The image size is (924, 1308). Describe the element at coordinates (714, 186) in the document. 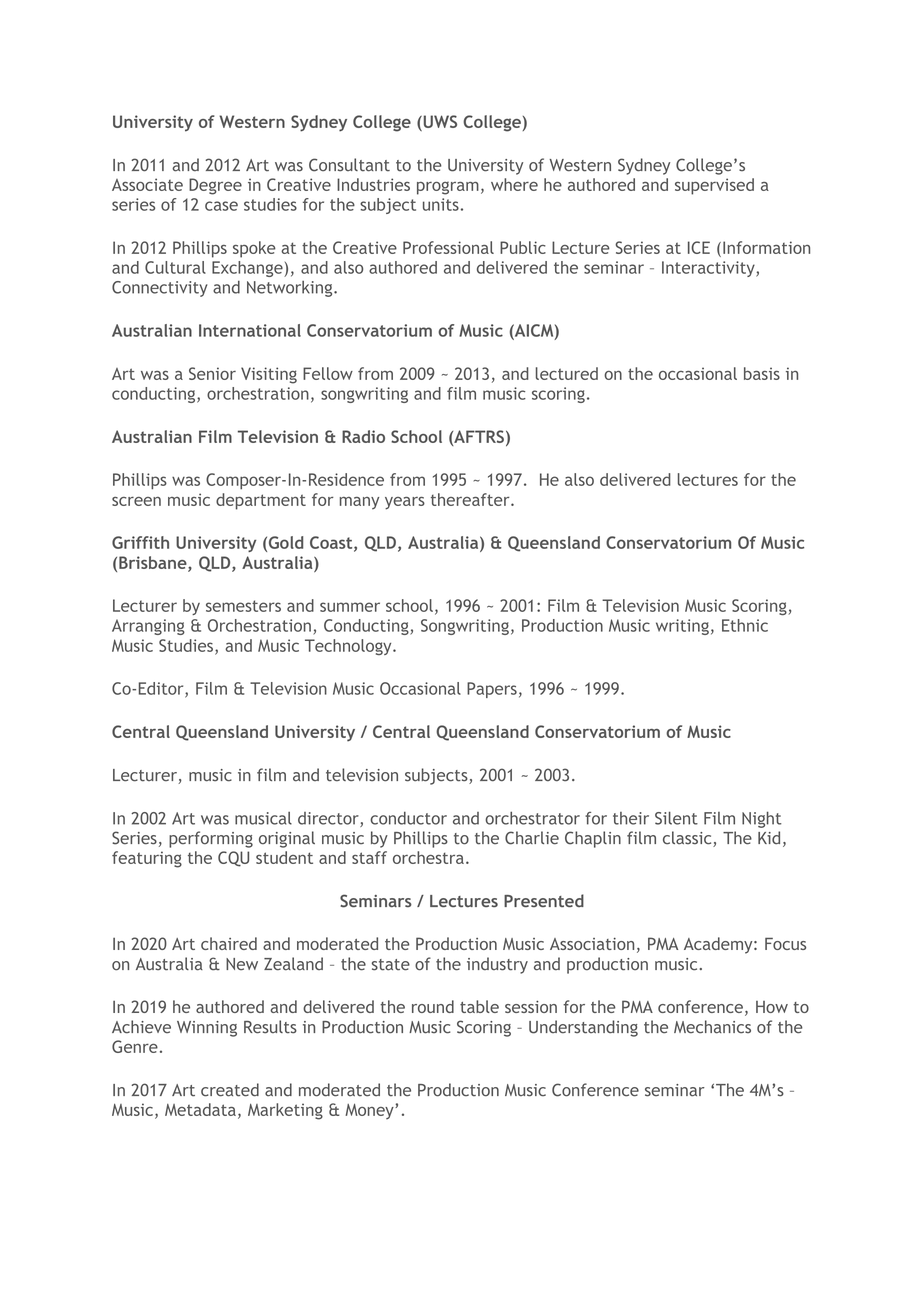

I see `supervised` at that location.
